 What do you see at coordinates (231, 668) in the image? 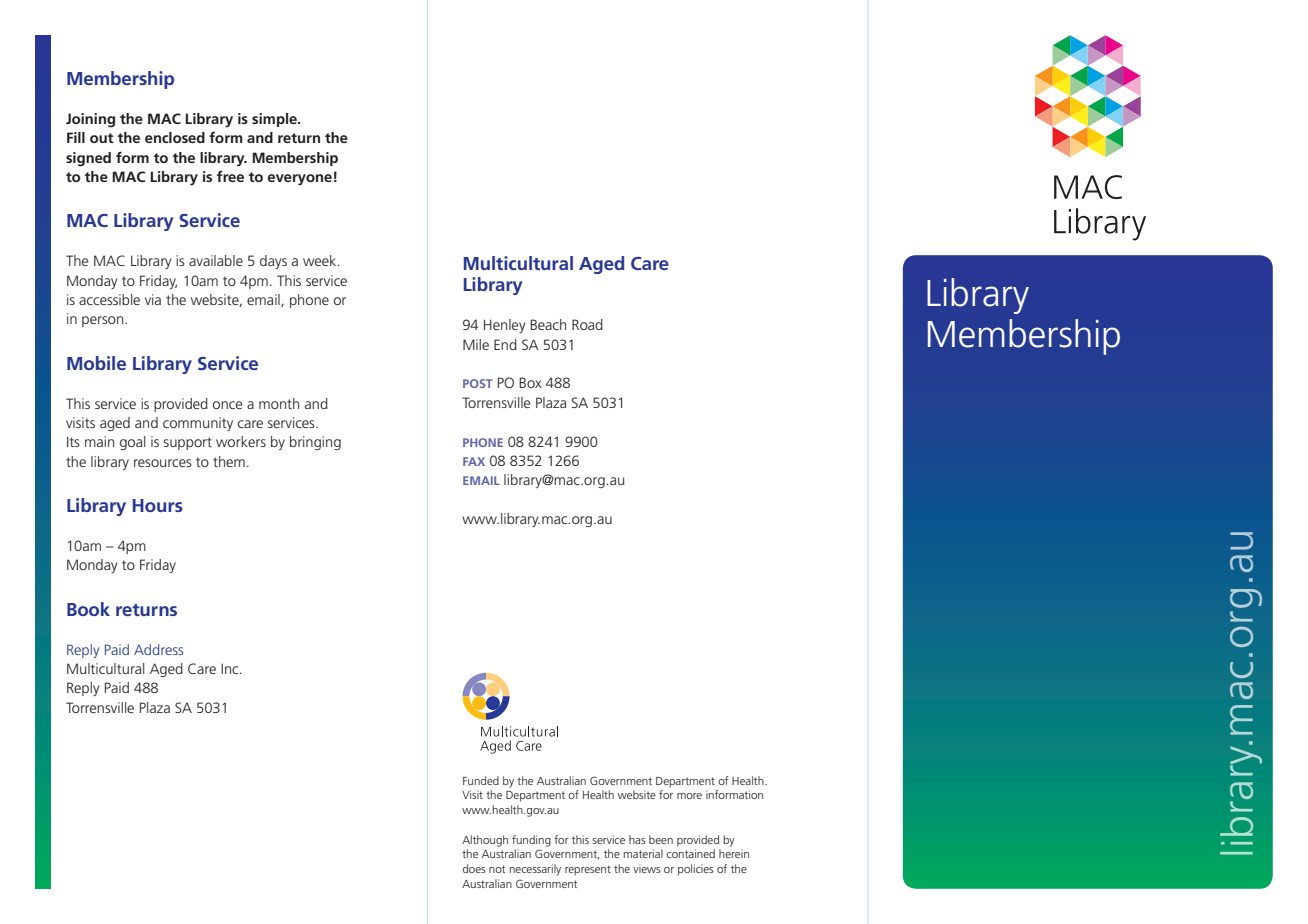
I see `Inc` at bounding box center [231, 668].
